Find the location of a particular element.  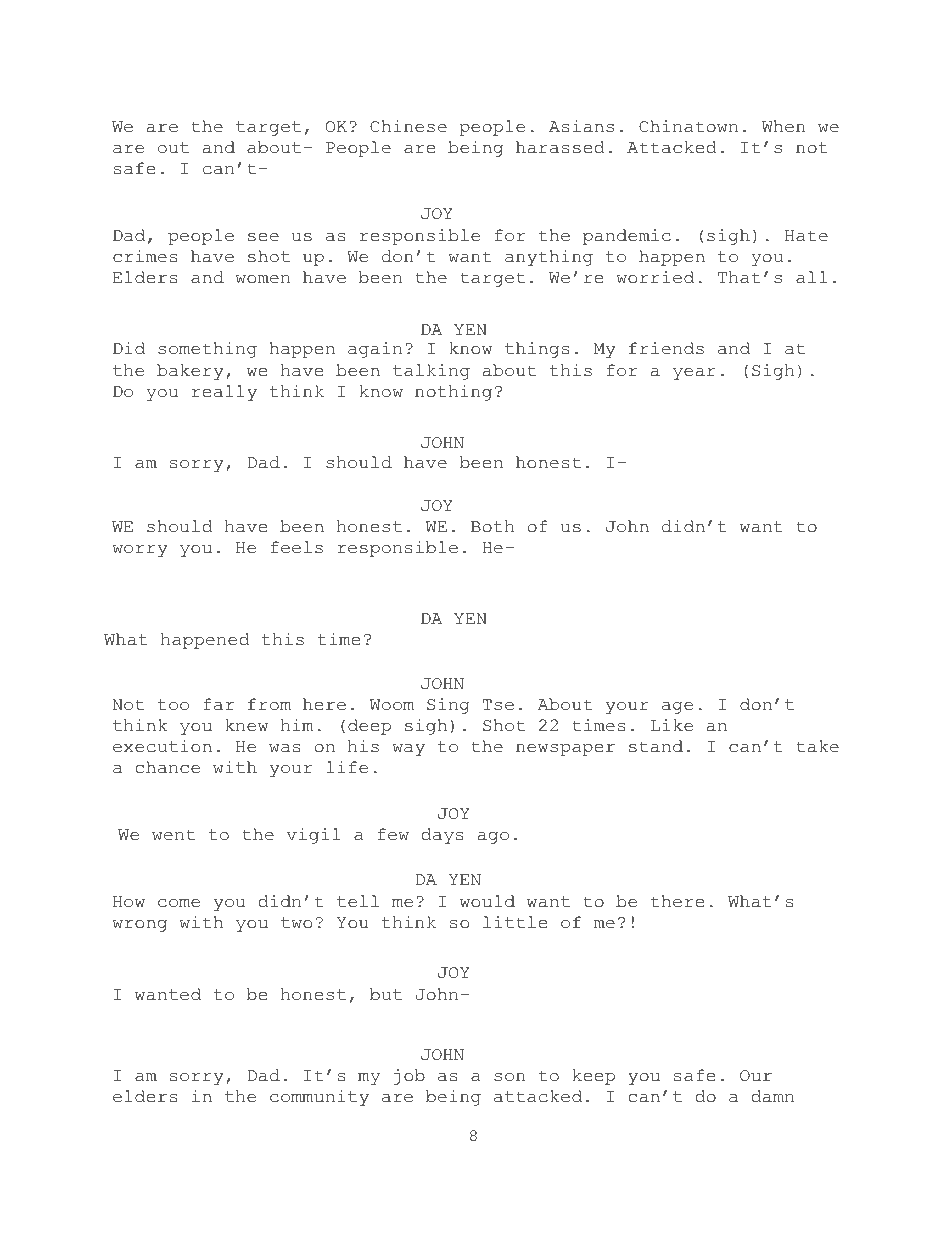

worry is located at coordinates (140, 551).
